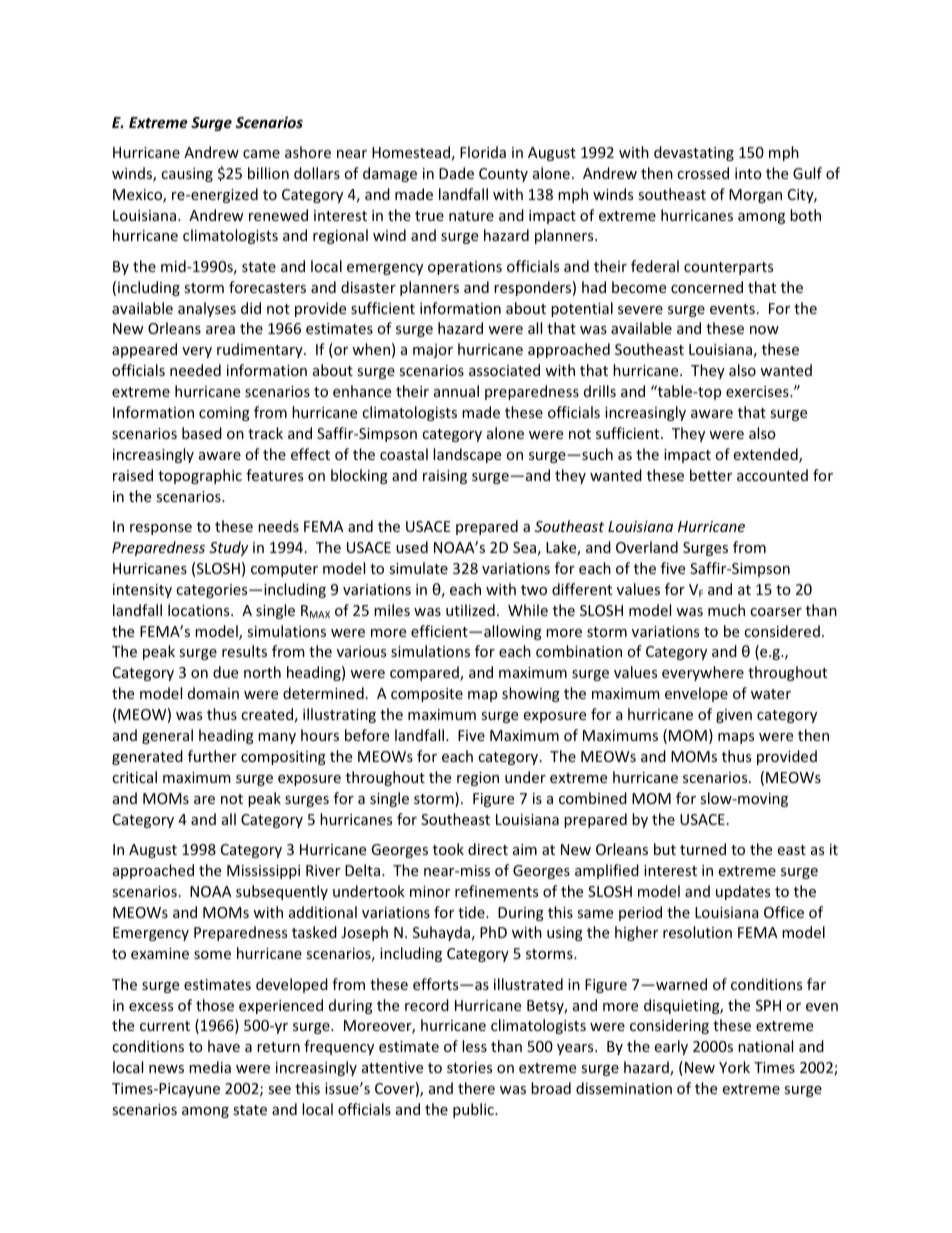 This screenshot has width=952, height=1233. Describe the element at coordinates (748, 173) in the screenshot. I see `into` at that location.
